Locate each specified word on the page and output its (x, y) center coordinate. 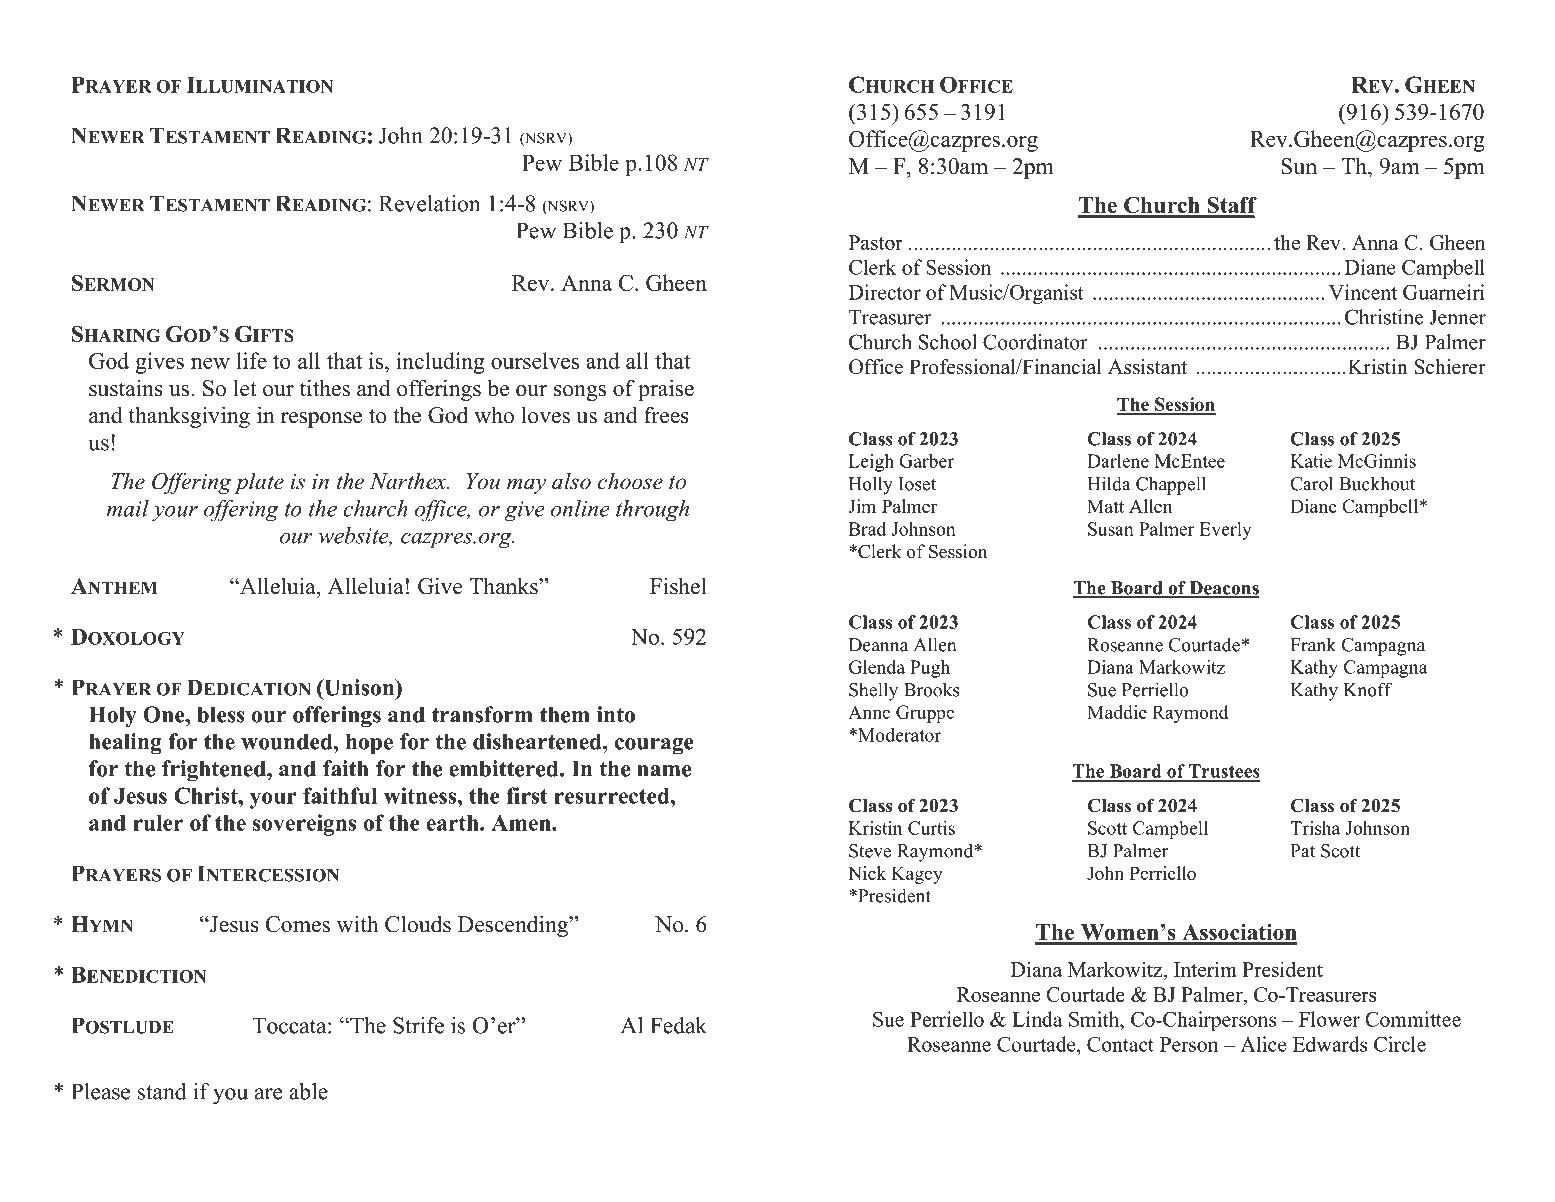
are (269, 1094)
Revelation (429, 203)
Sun (1299, 166)
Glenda (877, 667)
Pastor (876, 242)
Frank (1313, 645)
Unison (359, 687)
